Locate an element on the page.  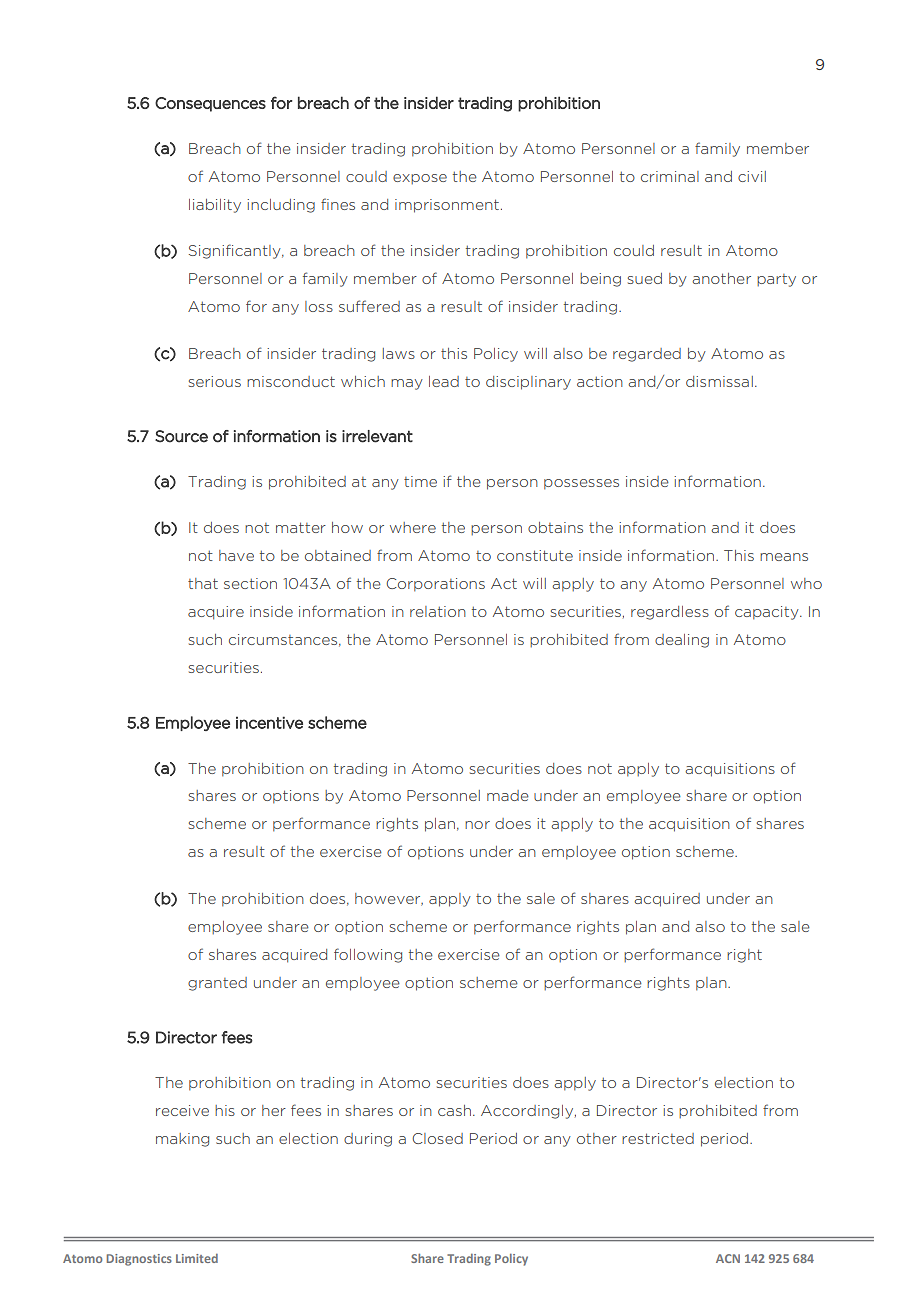
incentive is located at coordinates (269, 722).
